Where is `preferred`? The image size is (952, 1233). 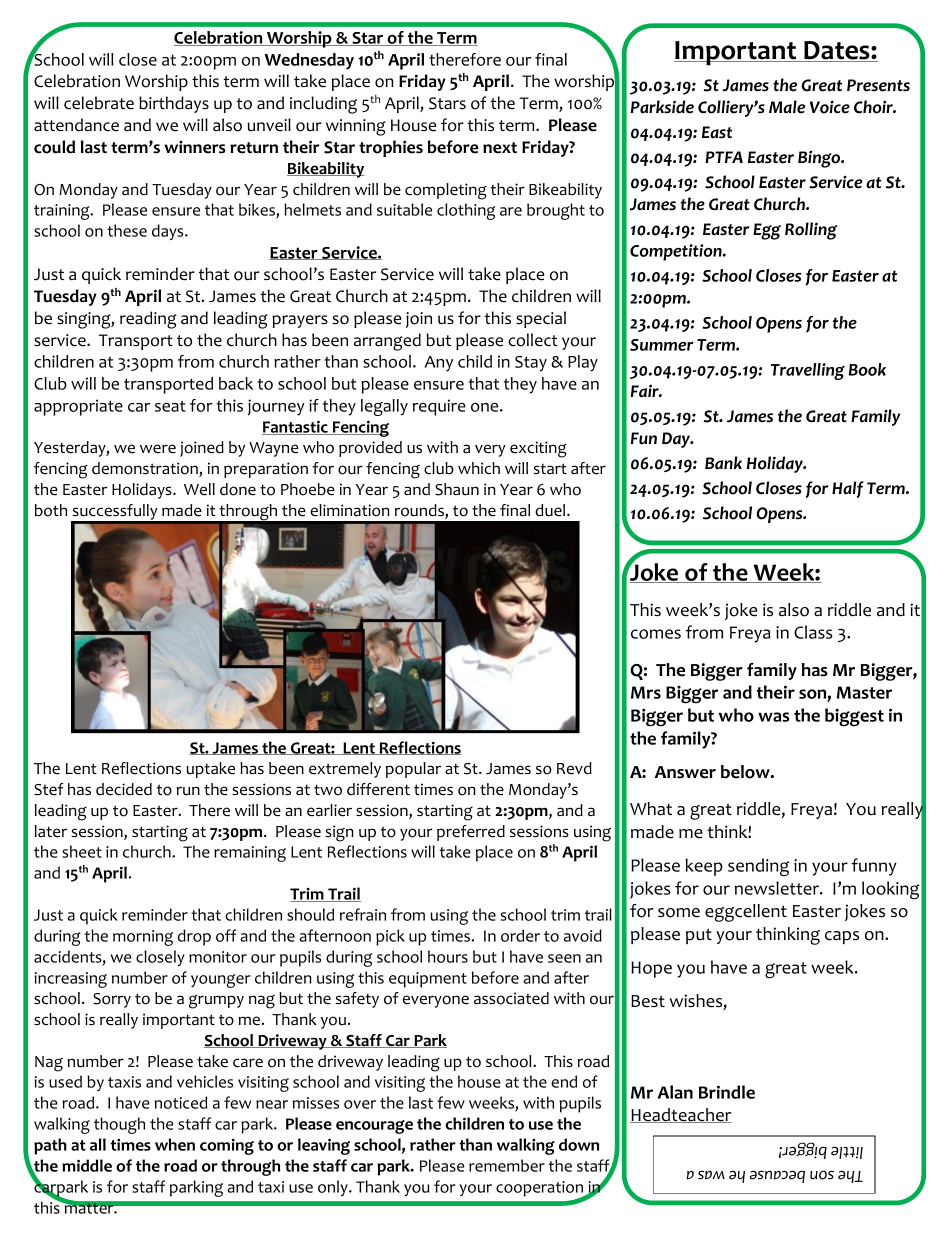 preferred is located at coordinates (471, 833).
